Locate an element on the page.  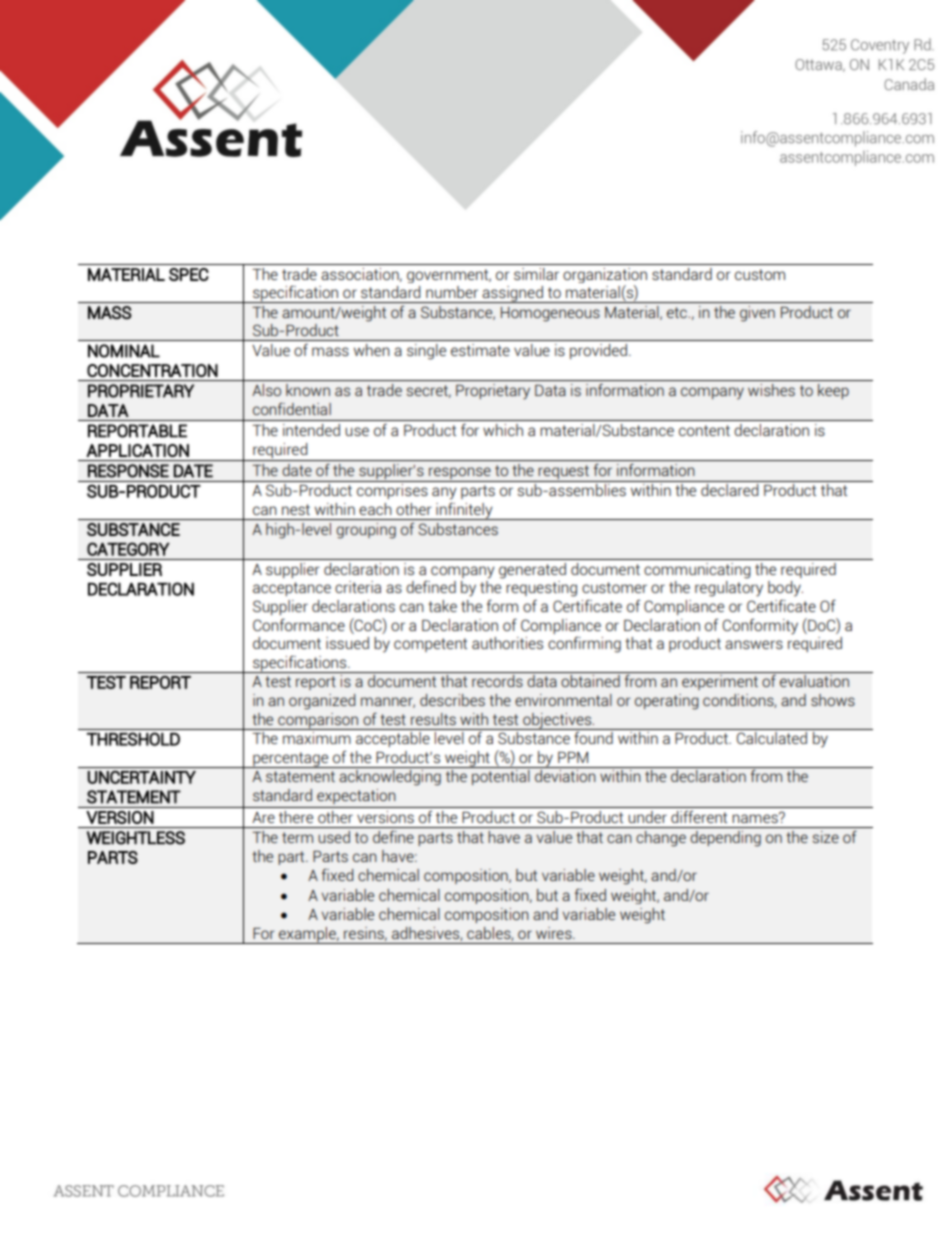
take is located at coordinates (442, 606).
